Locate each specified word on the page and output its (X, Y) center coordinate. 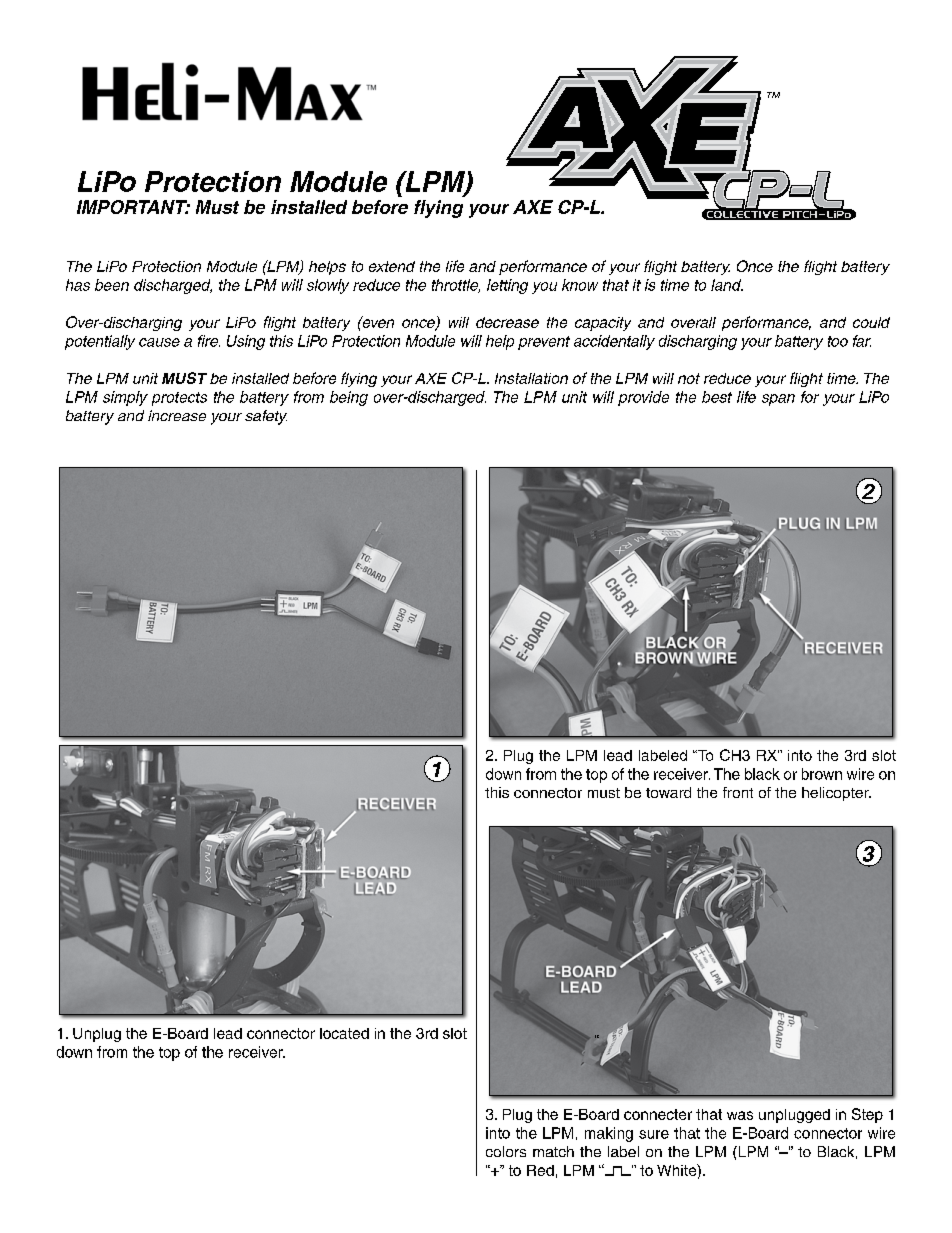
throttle (456, 286)
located (344, 1033)
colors (506, 1151)
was (740, 1115)
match (553, 1151)
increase (177, 415)
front (738, 792)
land (727, 285)
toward (668, 792)
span (778, 400)
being (349, 398)
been (112, 285)
